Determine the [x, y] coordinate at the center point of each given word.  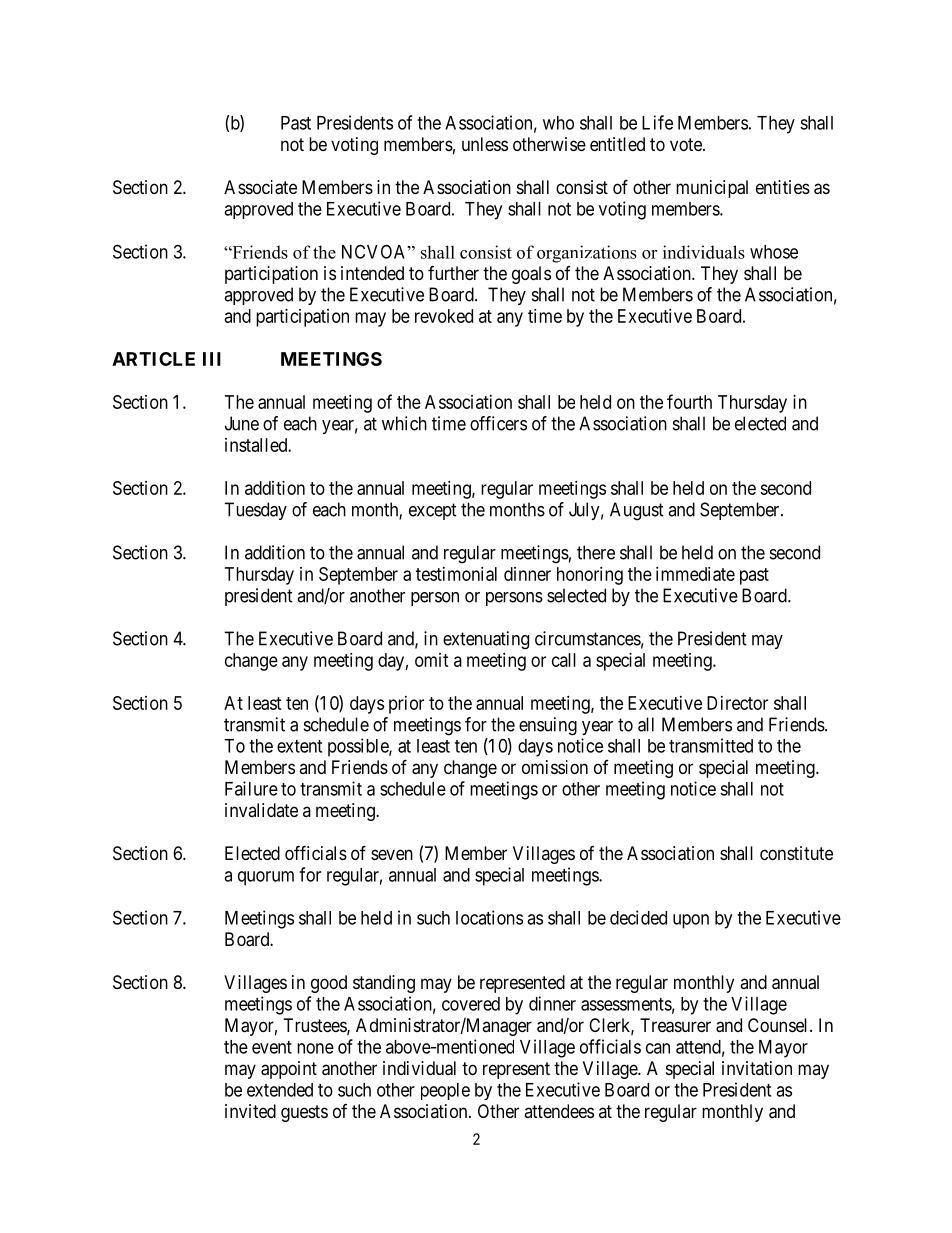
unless [485, 144]
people [445, 1091]
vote [687, 144]
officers [498, 423]
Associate [260, 187]
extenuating [486, 640]
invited [250, 1111]
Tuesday [255, 511]
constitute [796, 853]
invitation [757, 1068]
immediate [695, 574]
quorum [266, 878]
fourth [689, 401]
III [212, 359]
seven [392, 854]
